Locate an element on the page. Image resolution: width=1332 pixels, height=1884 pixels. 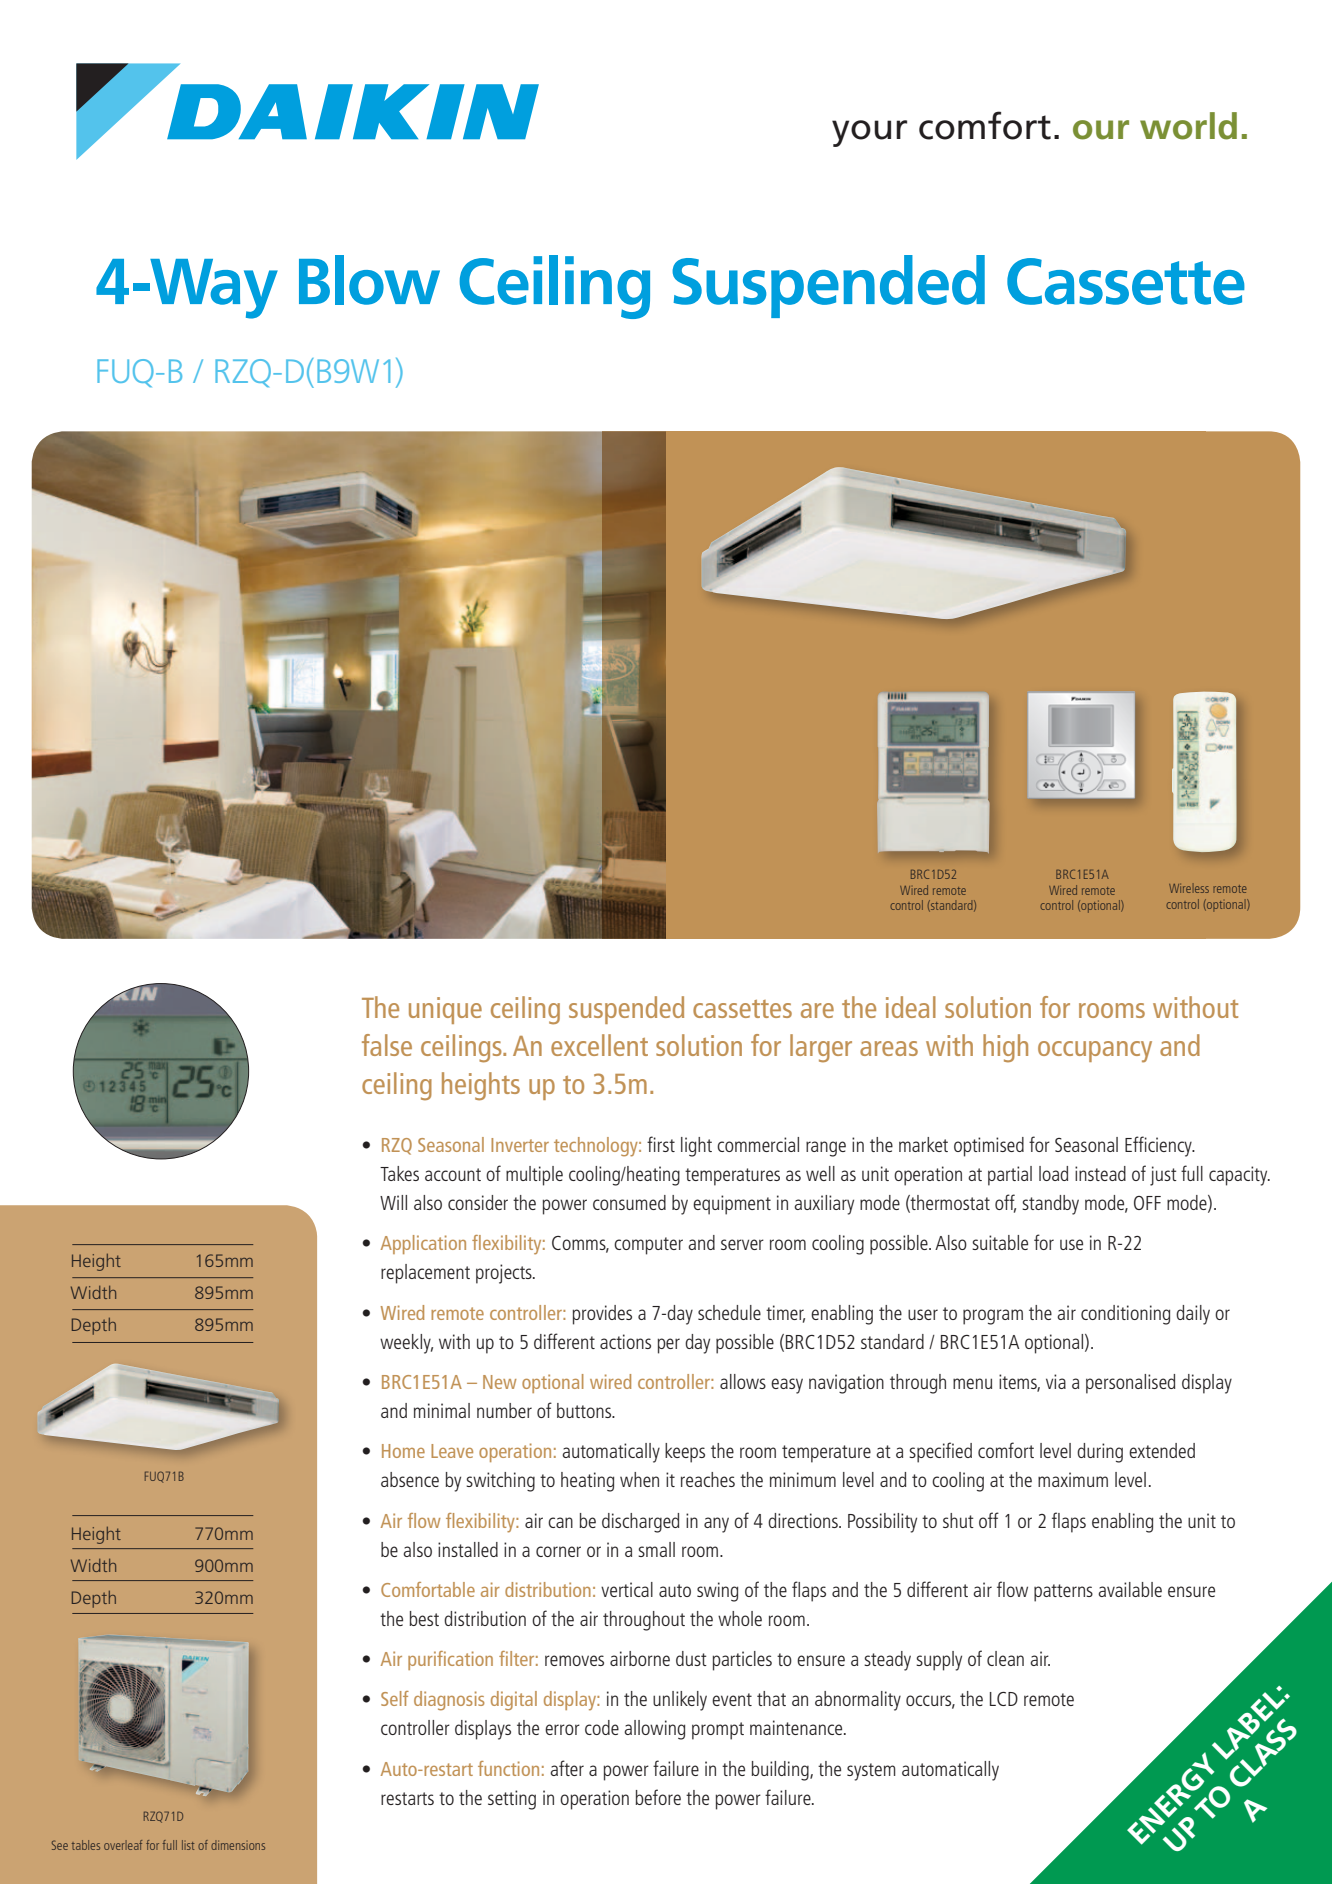
personalised is located at coordinates (1130, 1384).
